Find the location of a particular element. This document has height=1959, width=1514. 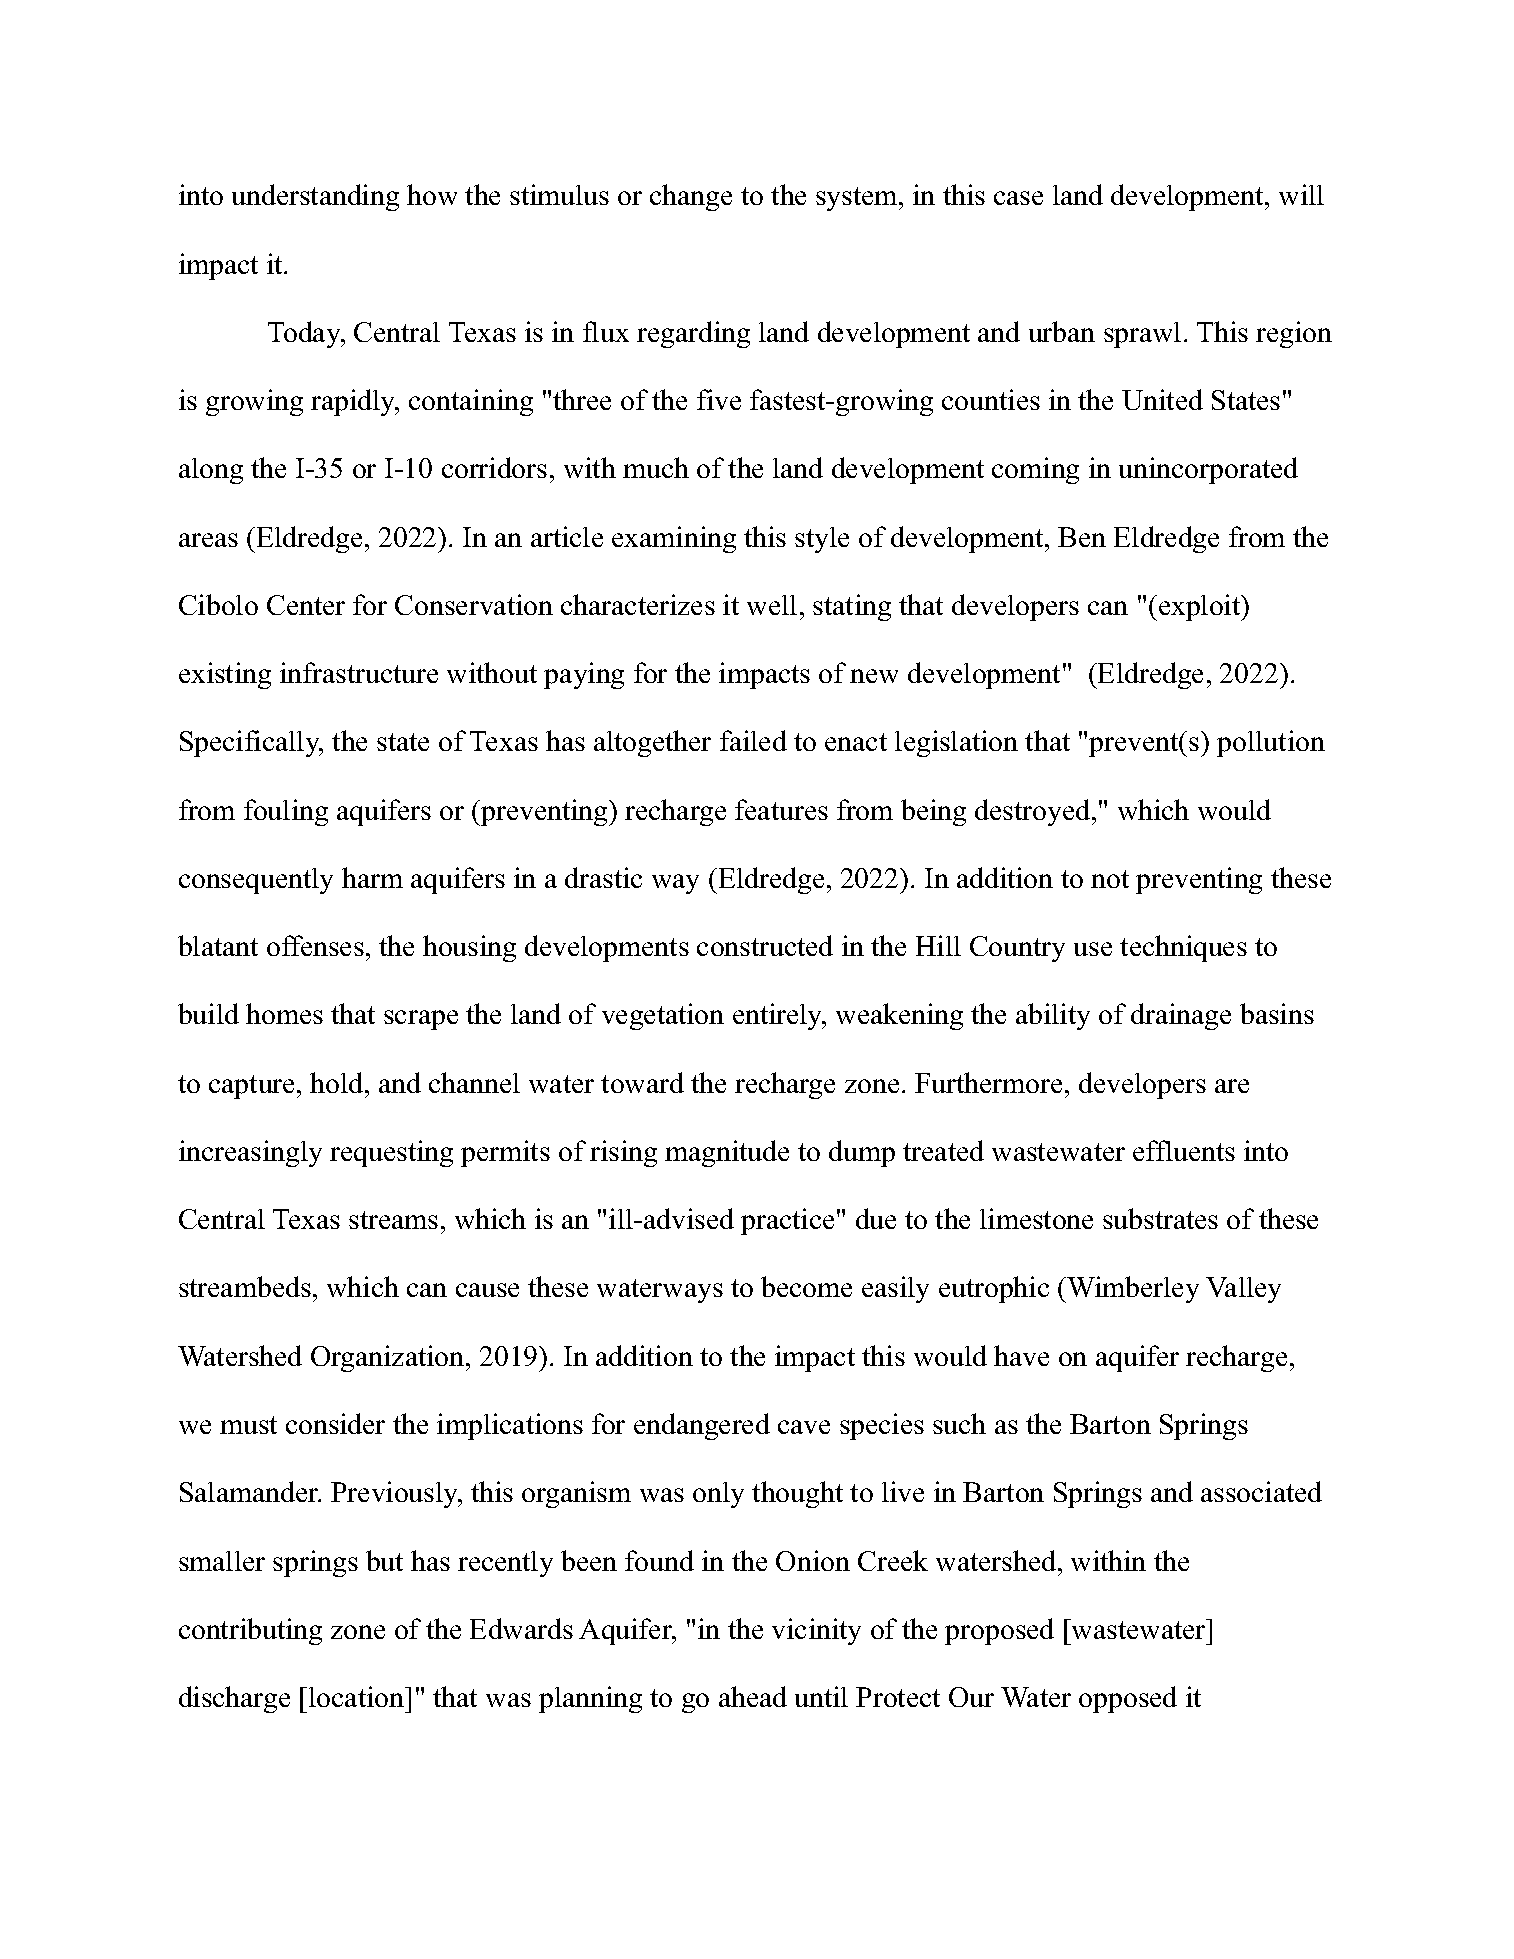

offenses is located at coordinates (315, 945).
